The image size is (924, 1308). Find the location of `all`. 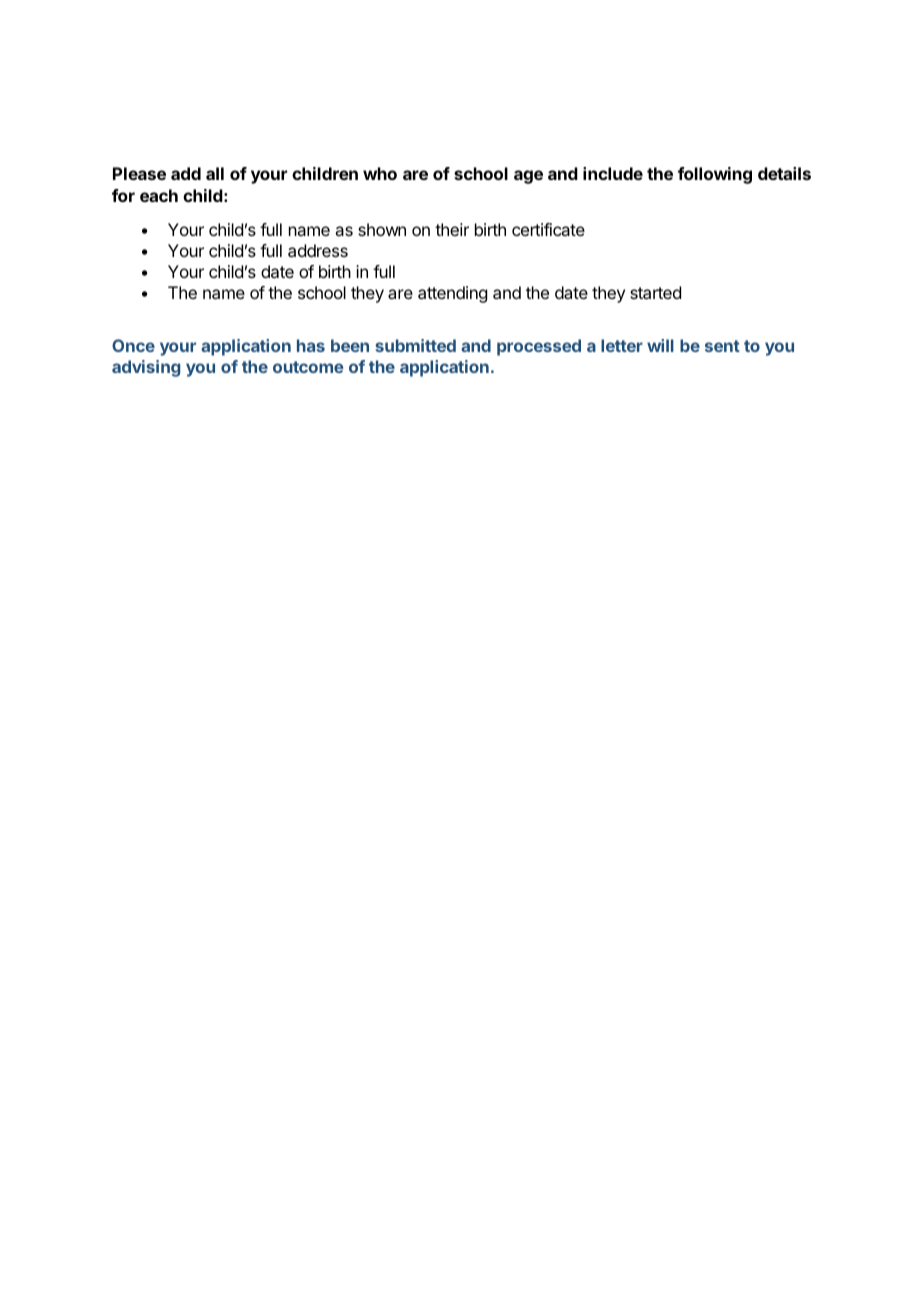

all is located at coordinates (215, 173).
